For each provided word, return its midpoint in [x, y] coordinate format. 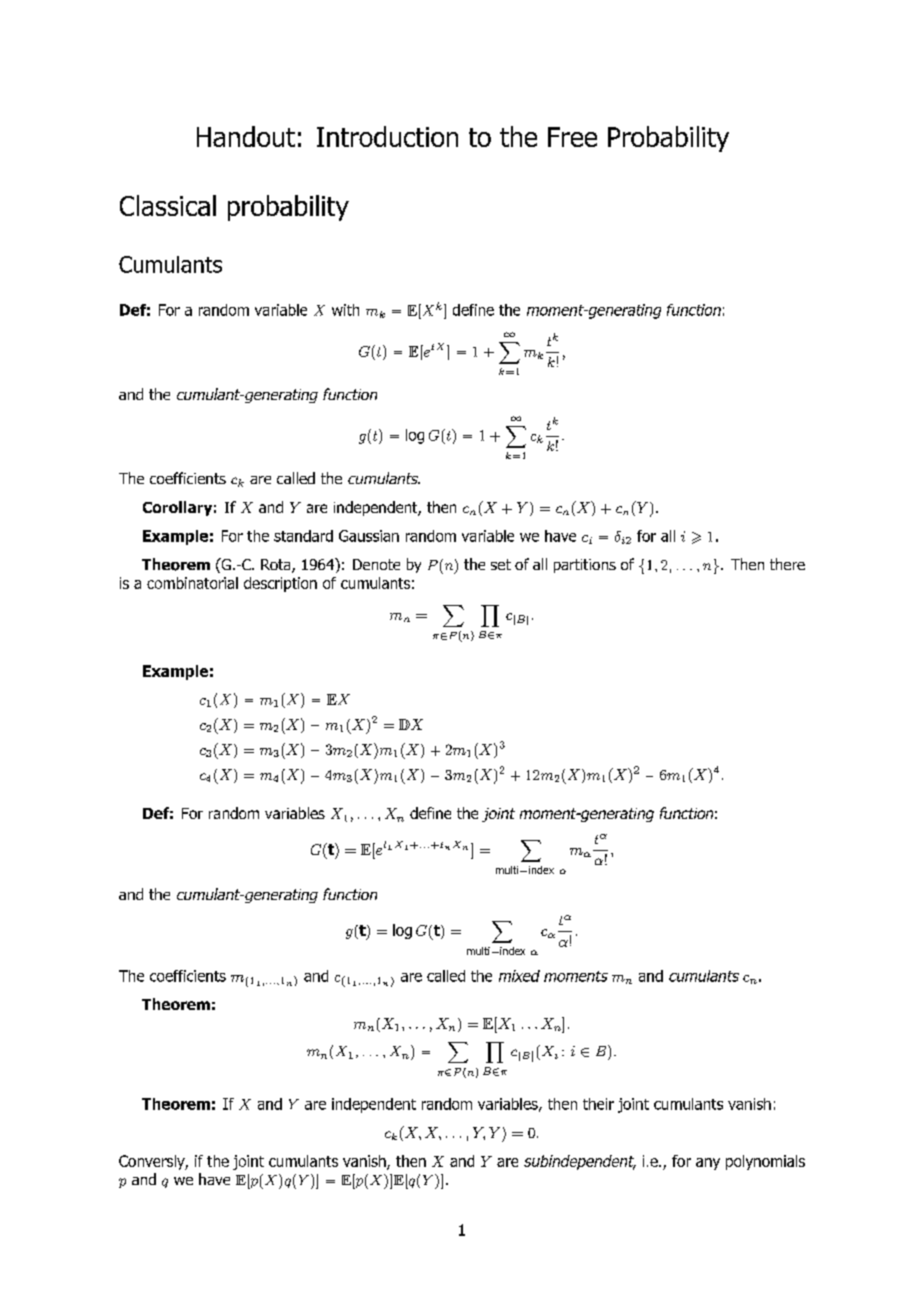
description [280, 584]
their [598, 1104]
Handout [246, 136]
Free [572, 137]
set [501, 564]
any [708, 1164]
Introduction [387, 136]
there [787, 564]
